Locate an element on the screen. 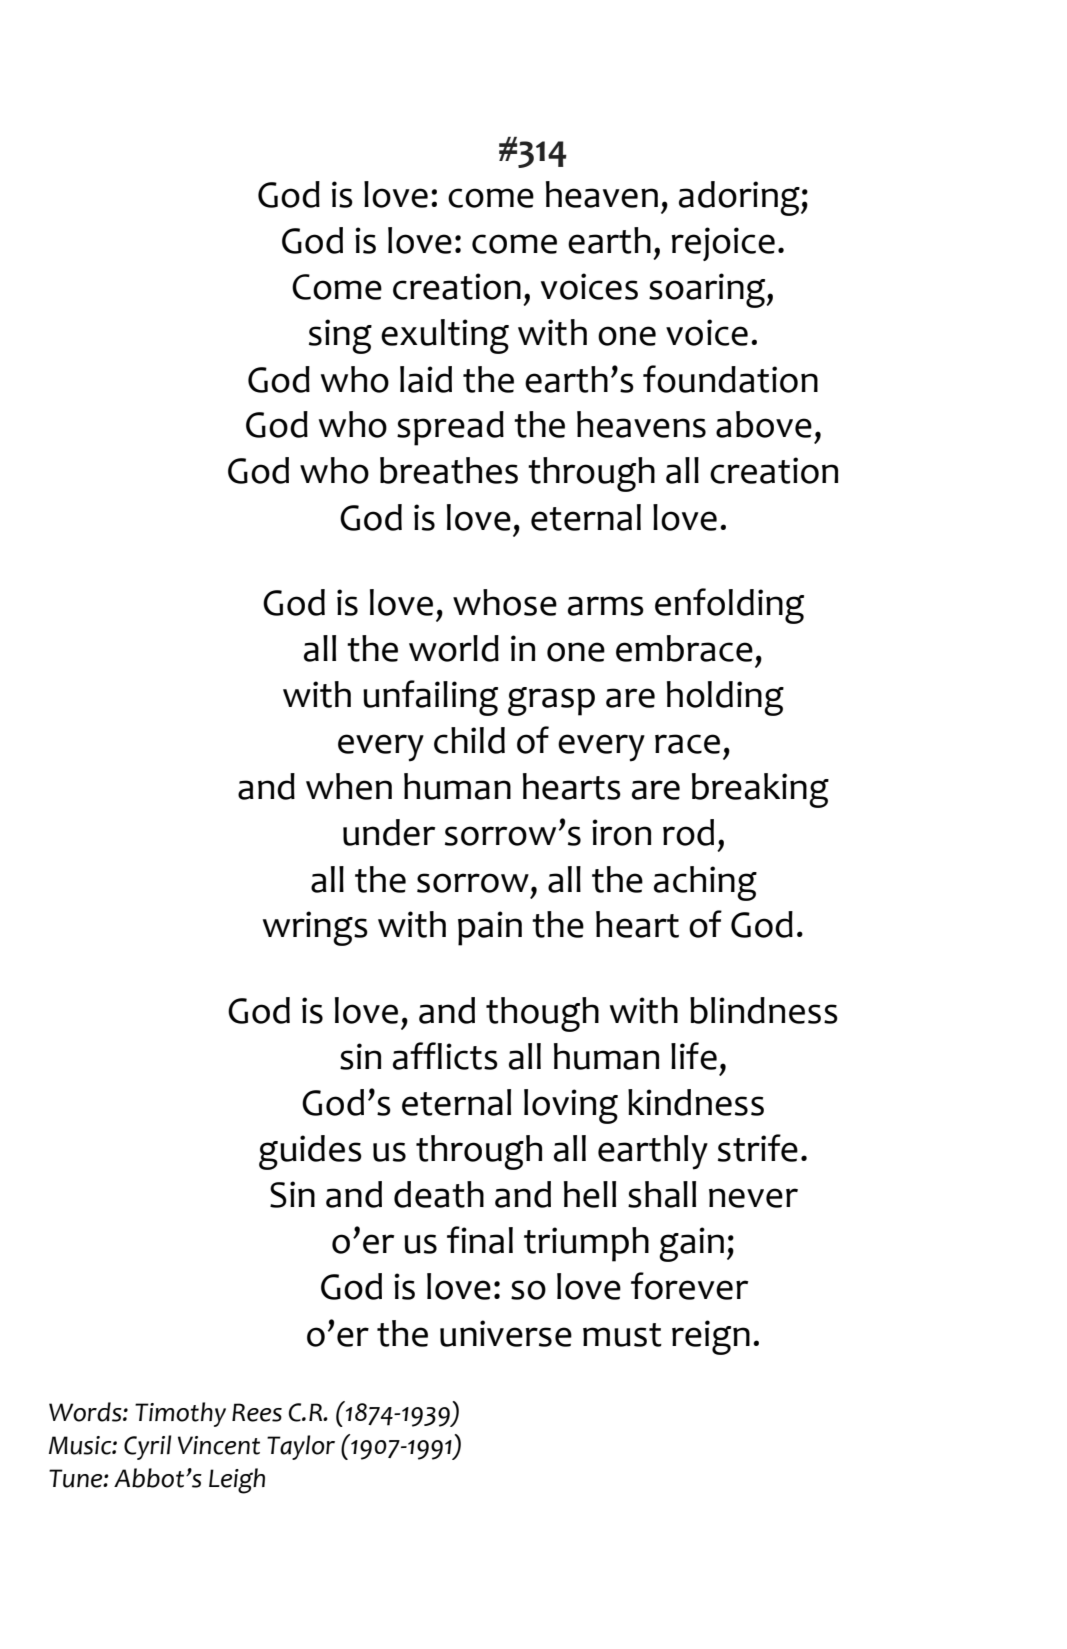  Taylor is located at coordinates (301, 1447).
